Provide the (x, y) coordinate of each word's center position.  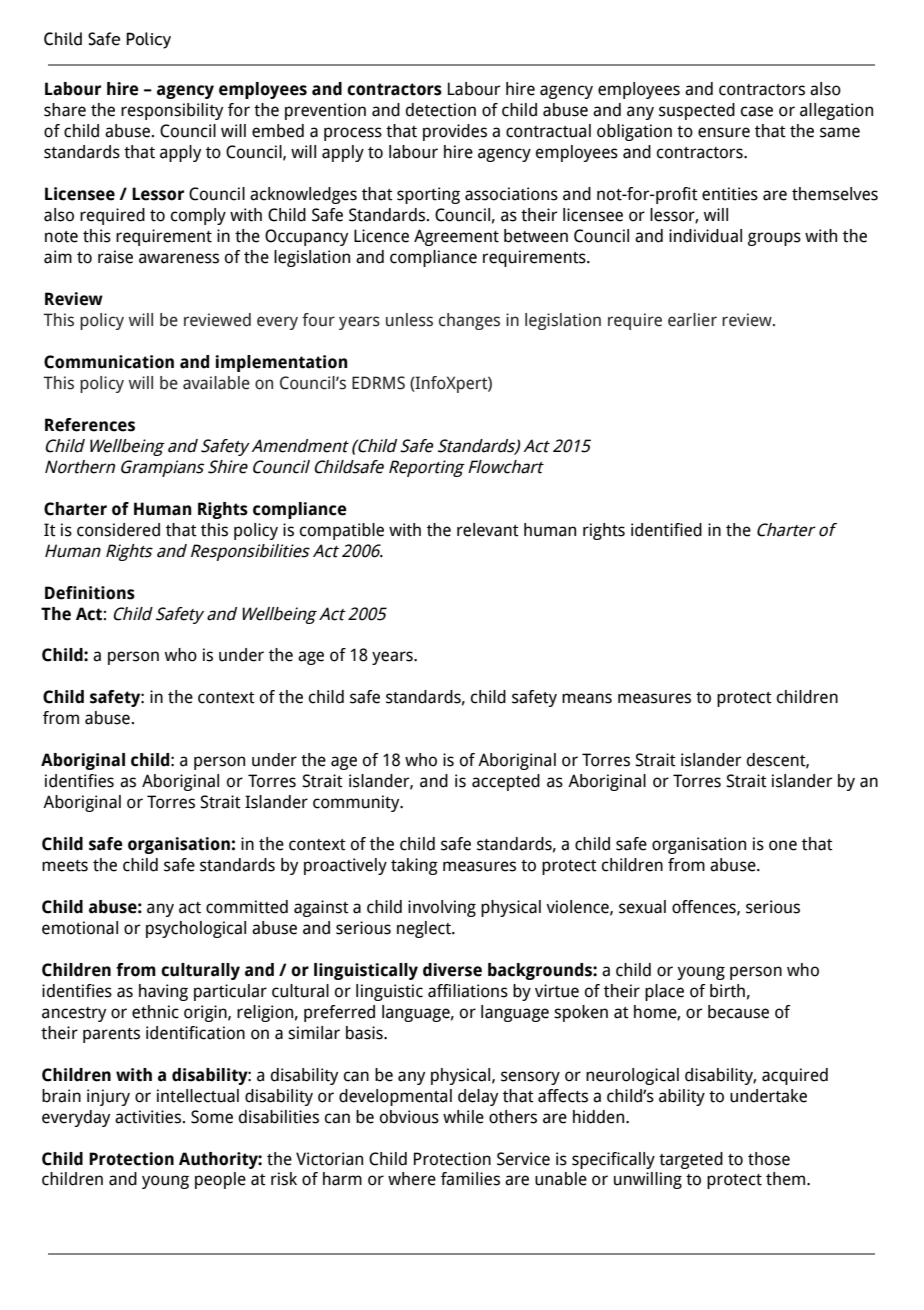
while (463, 1117)
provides (455, 132)
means (587, 698)
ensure (724, 132)
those (769, 1159)
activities (148, 1117)
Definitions (90, 593)
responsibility (172, 111)
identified (666, 530)
